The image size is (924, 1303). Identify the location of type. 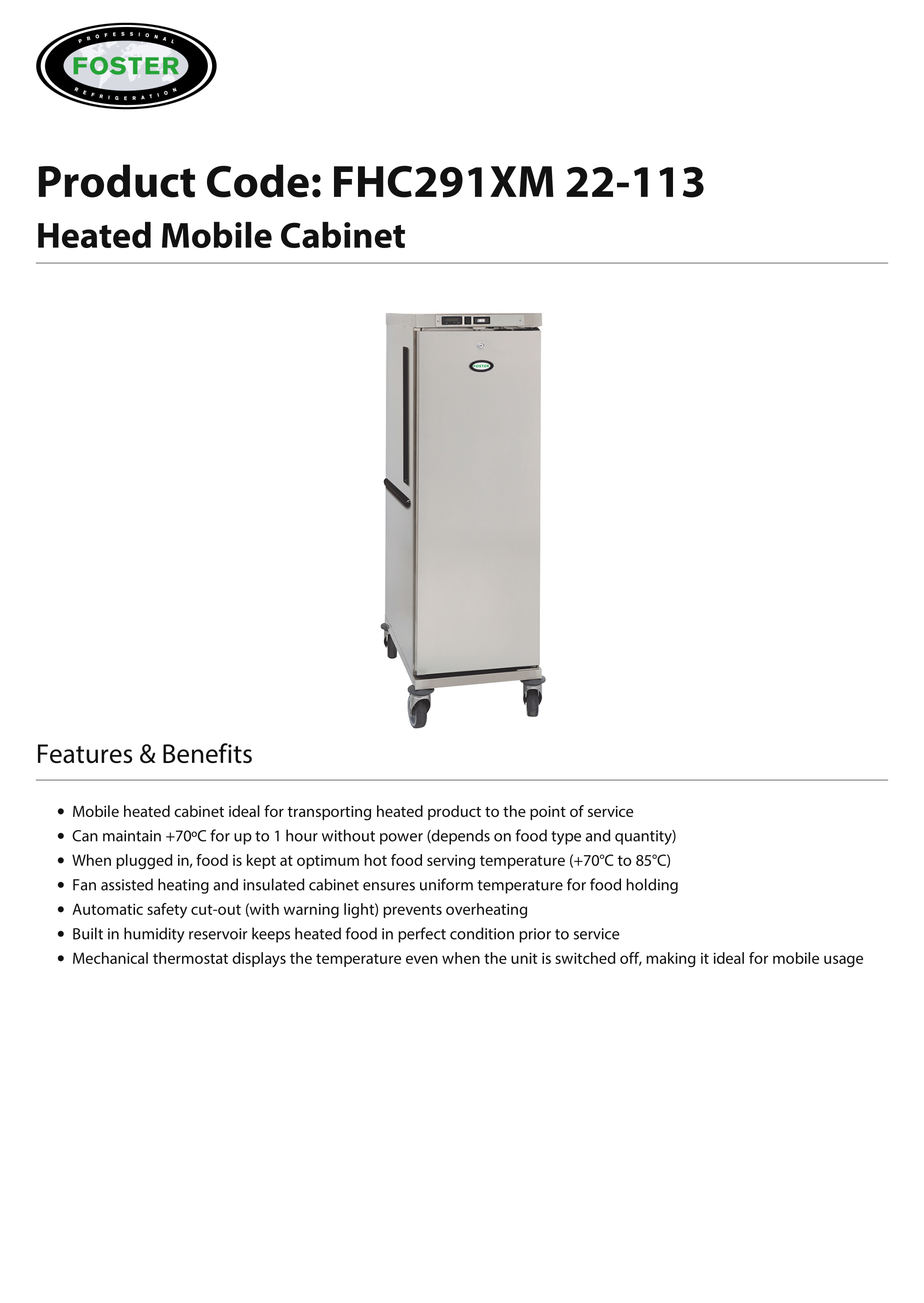
(566, 838).
